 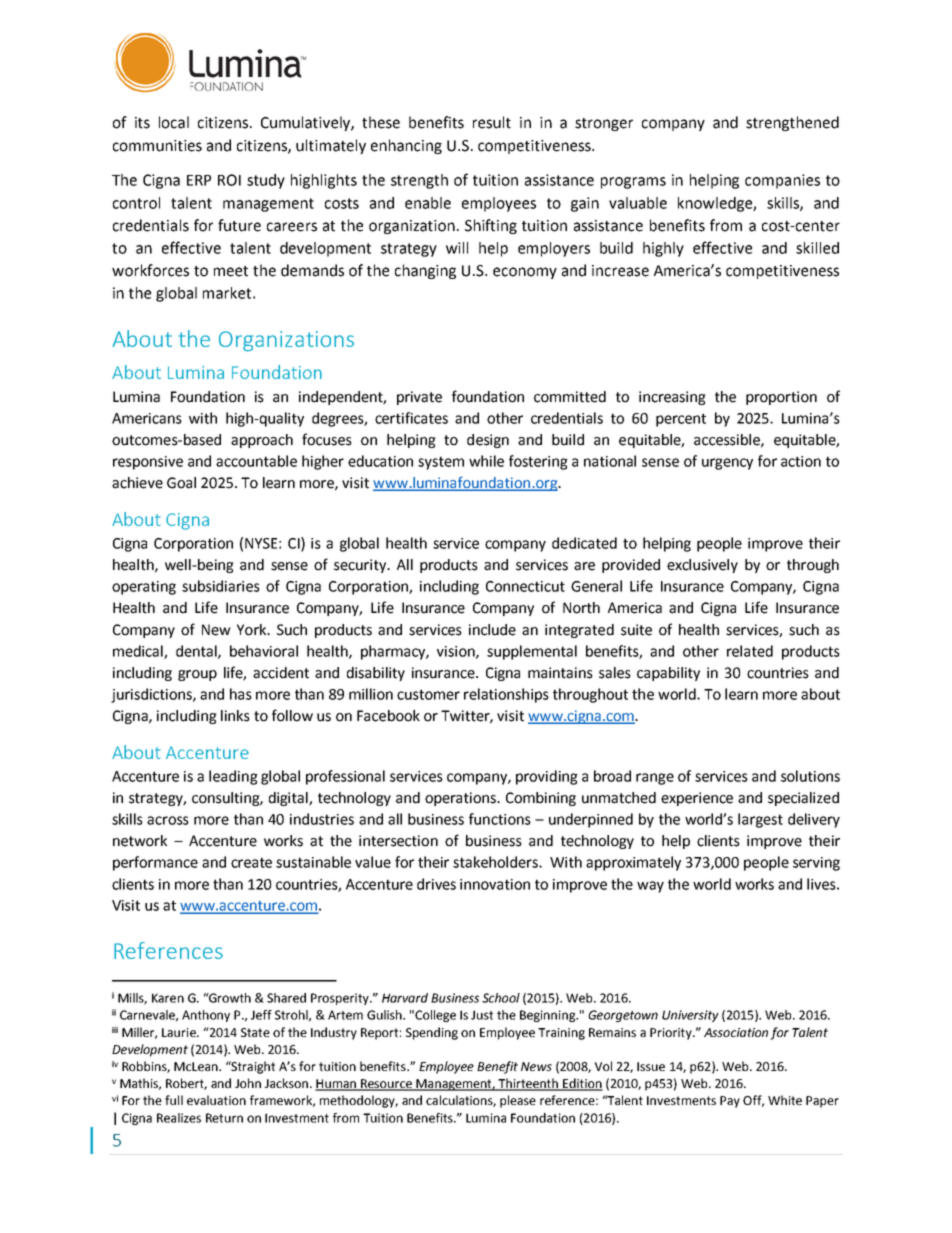 I want to click on result, so click(x=492, y=122).
